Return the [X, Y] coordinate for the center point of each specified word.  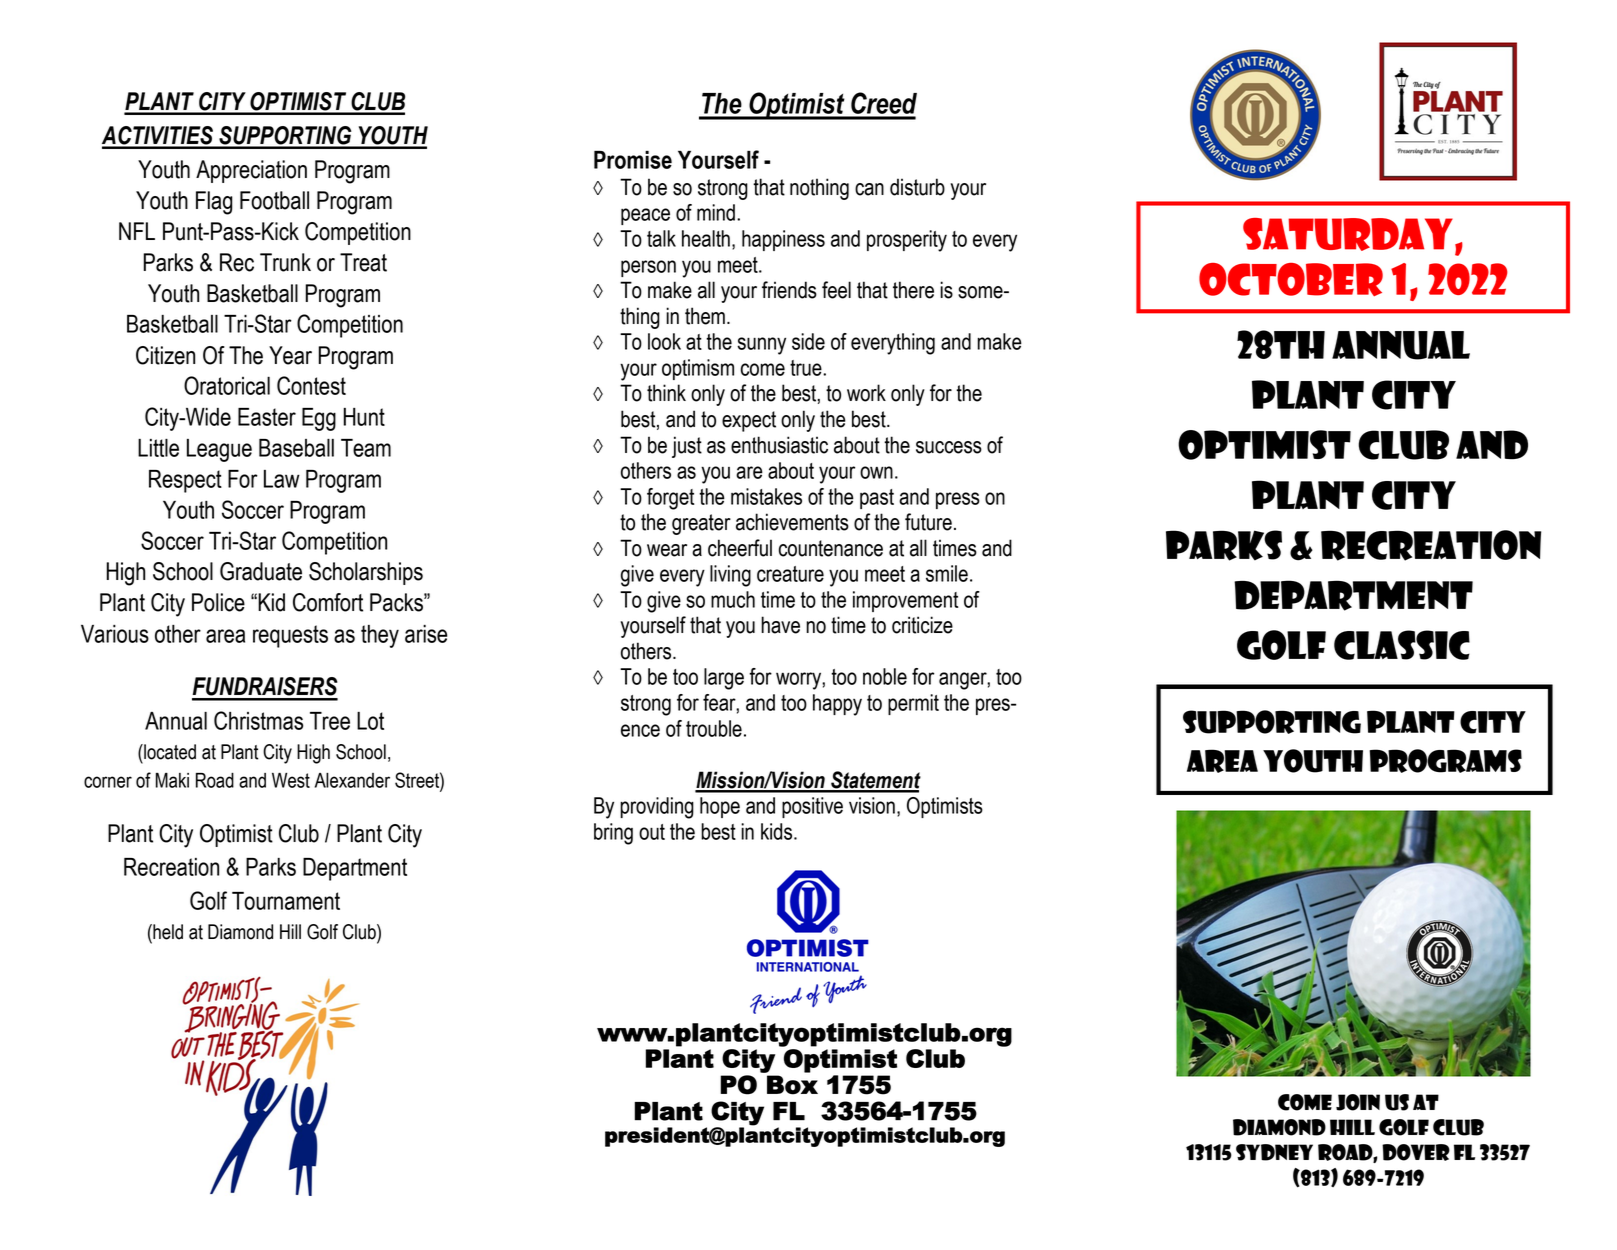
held [167, 932]
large [724, 679]
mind [716, 212]
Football [274, 200]
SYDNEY [1274, 1152]
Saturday [1348, 234]
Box [792, 1085]
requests [290, 636]
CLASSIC [1402, 645]
